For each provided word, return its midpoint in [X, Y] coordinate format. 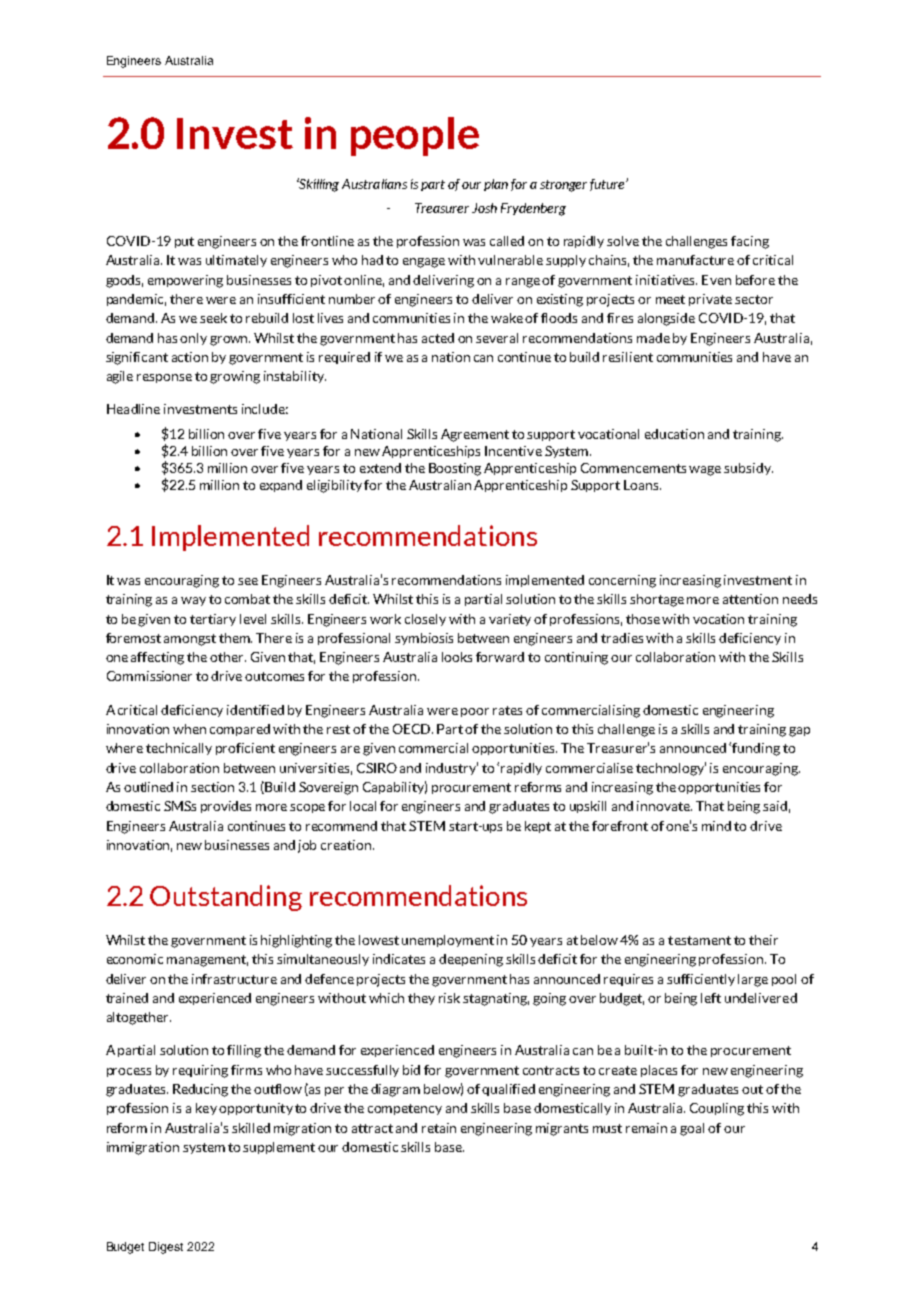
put [184, 242]
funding [756, 749]
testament [699, 940]
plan [496, 185]
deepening [471, 960]
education [674, 434]
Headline [133, 409]
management [207, 961]
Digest [166, 1248]
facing [750, 242]
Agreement [475, 435]
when [189, 729]
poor [475, 712]
